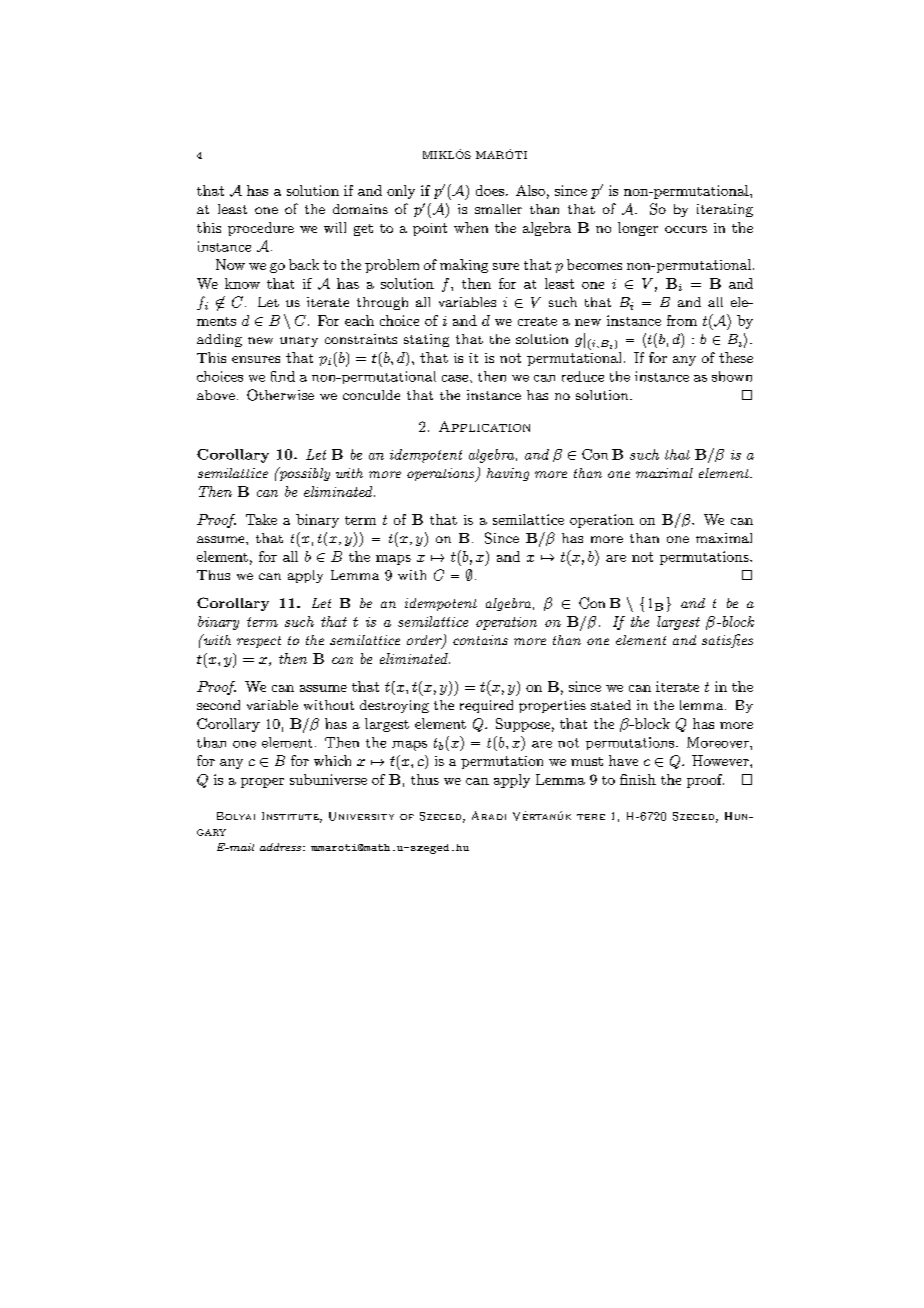  I want to click on smaller, so click(498, 209).
